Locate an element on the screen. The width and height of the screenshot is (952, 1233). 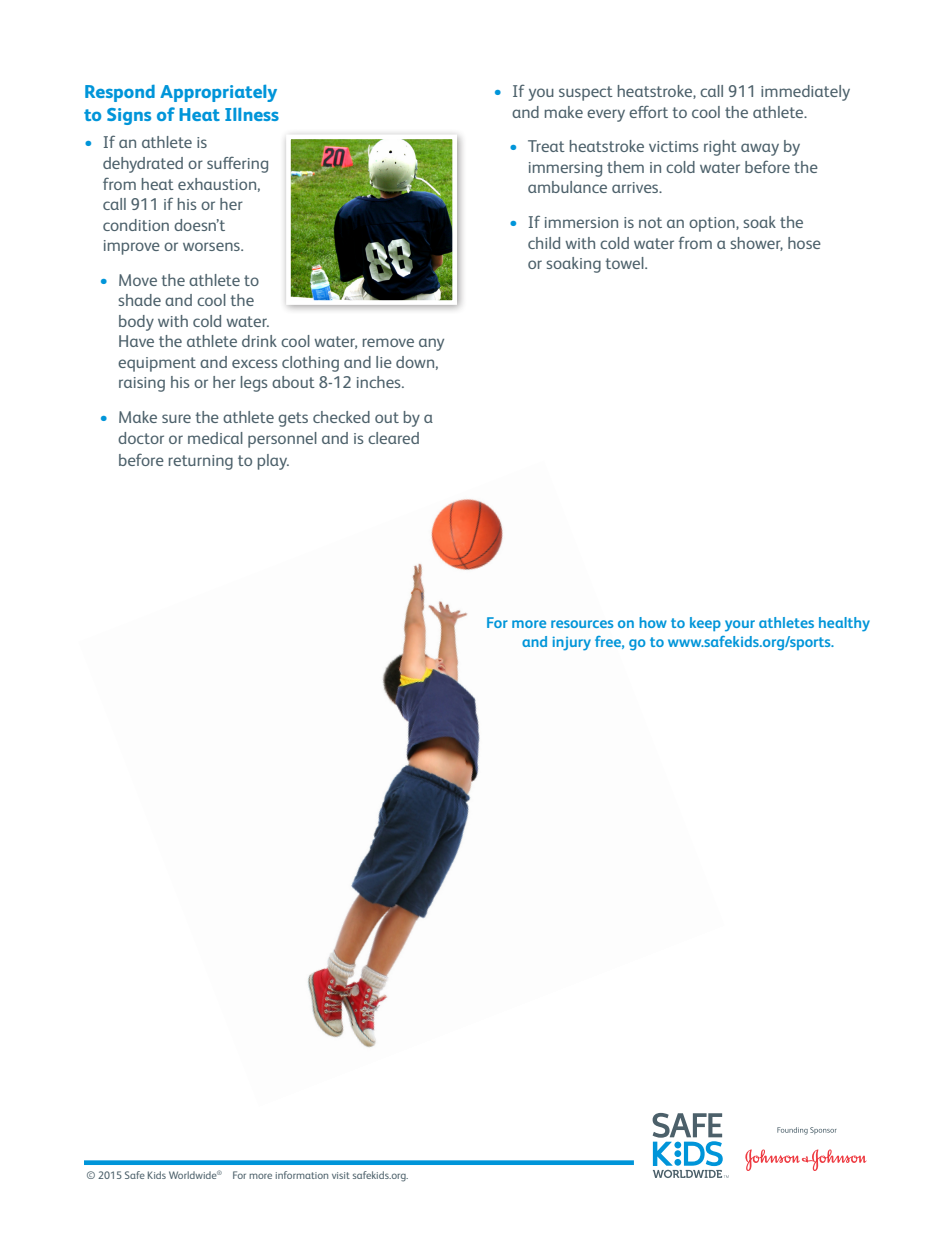
play is located at coordinates (273, 462).
